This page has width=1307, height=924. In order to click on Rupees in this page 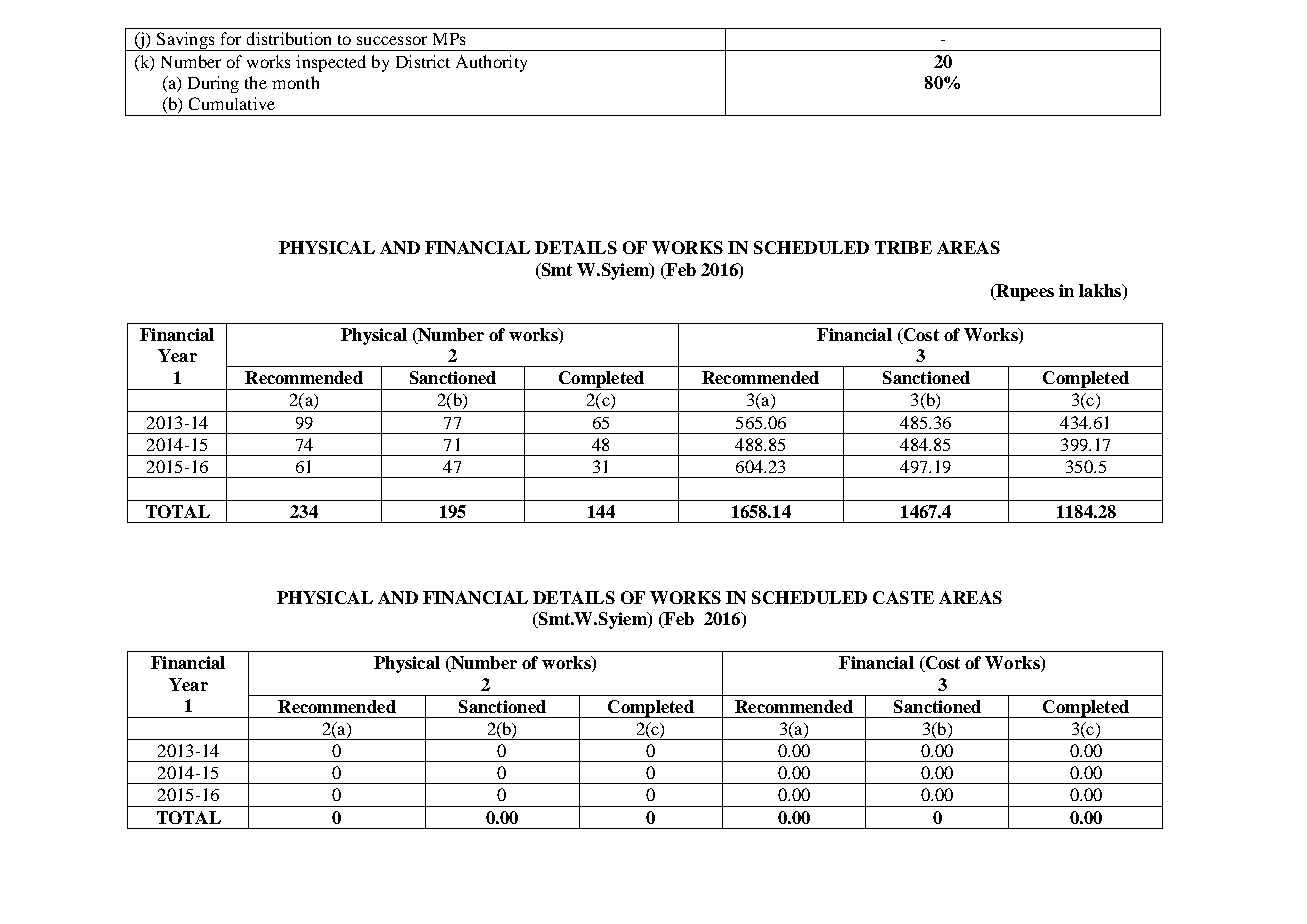, I will do `click(1024, 292)`.
